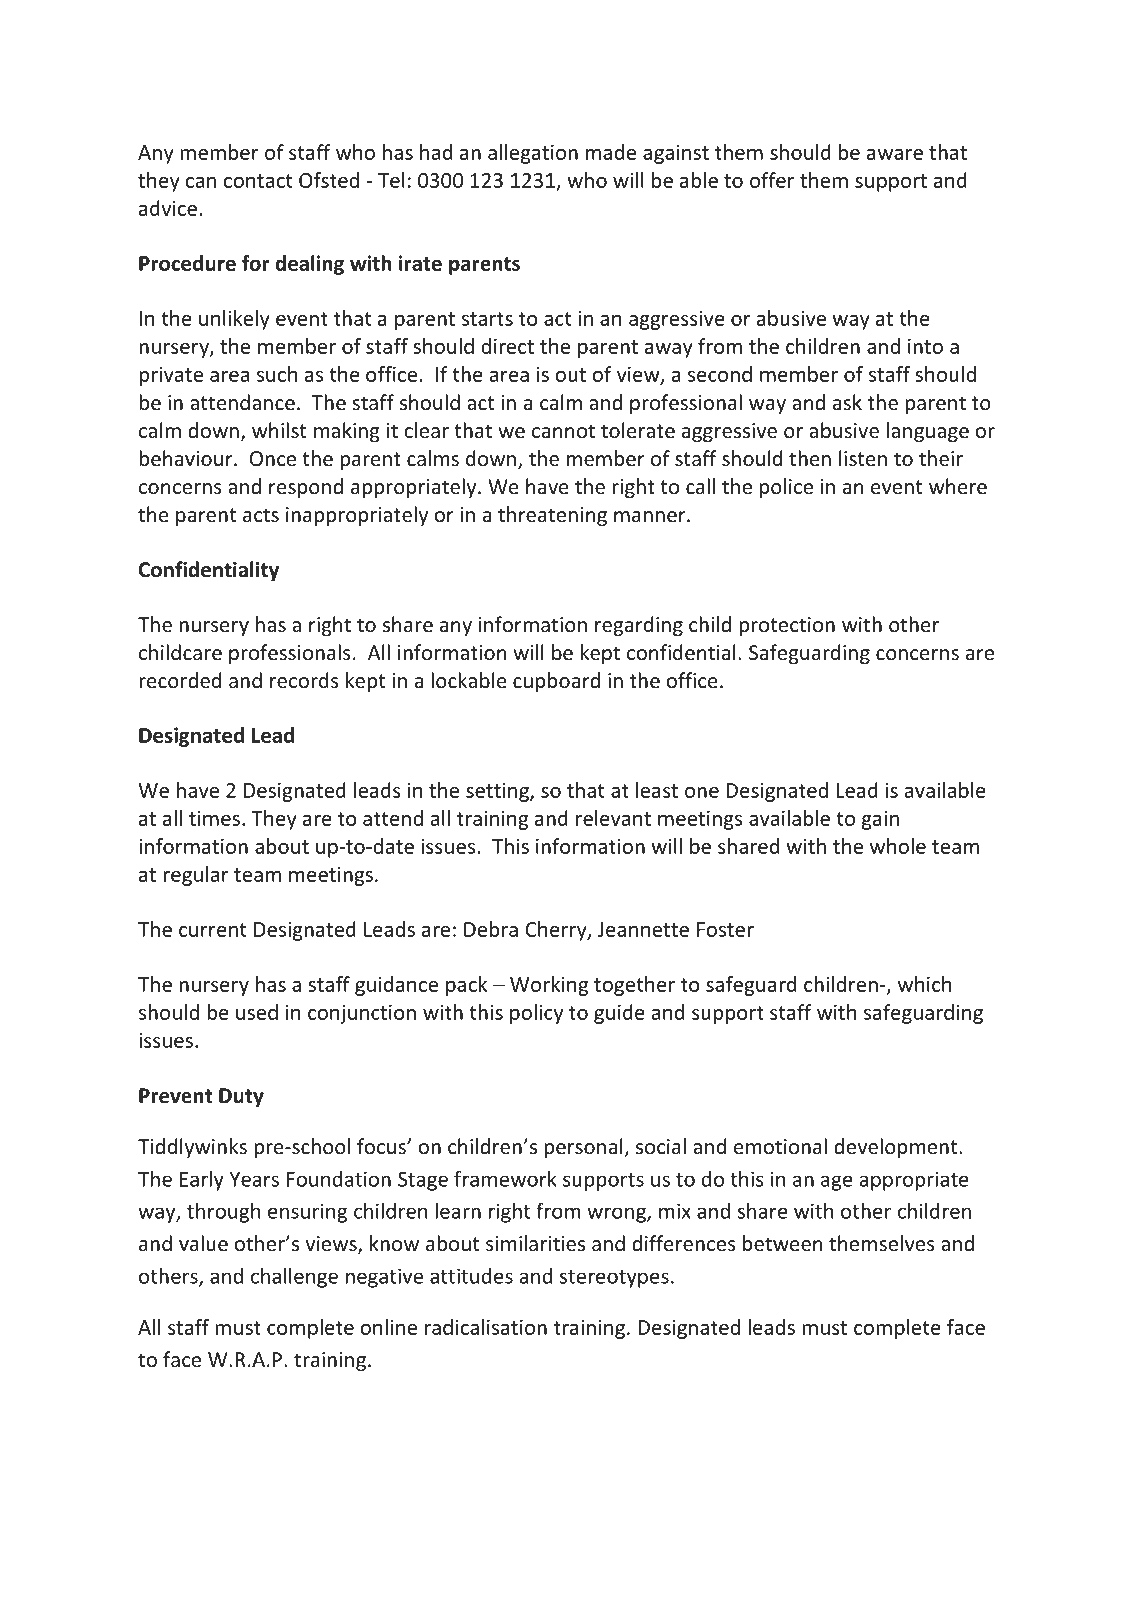 The image size is (1140, 1613). Describe the element at coordinates (304, 680) in the page. I see `records` at that location.
